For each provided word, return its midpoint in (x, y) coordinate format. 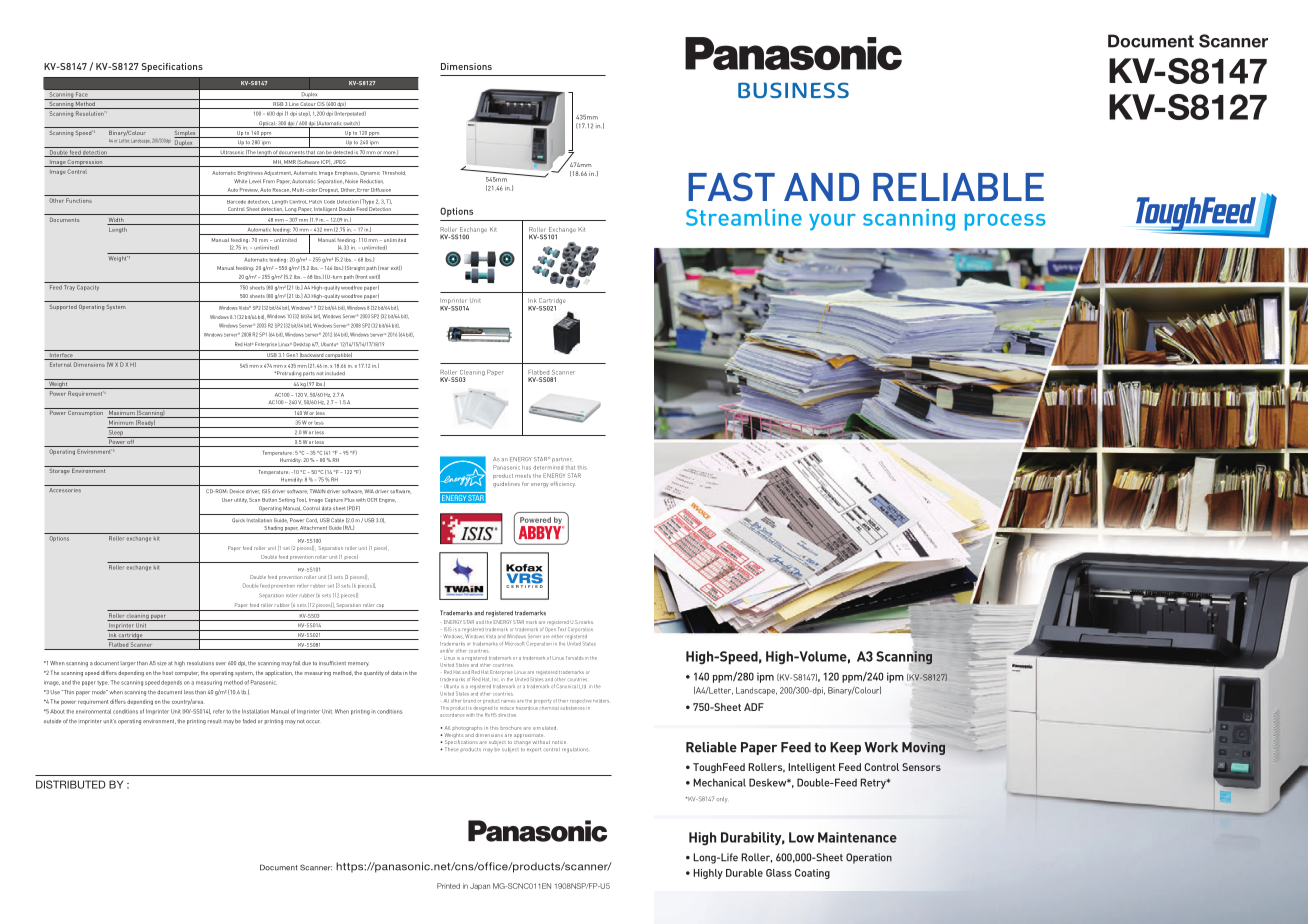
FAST (731, 186)
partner (562, 460)
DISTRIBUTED (71, 784)
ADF (754, 707)
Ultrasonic (232, 153)
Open (552, 629)
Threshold (394, 173)
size (162, 664)
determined (548, 467)
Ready (145, 424)
